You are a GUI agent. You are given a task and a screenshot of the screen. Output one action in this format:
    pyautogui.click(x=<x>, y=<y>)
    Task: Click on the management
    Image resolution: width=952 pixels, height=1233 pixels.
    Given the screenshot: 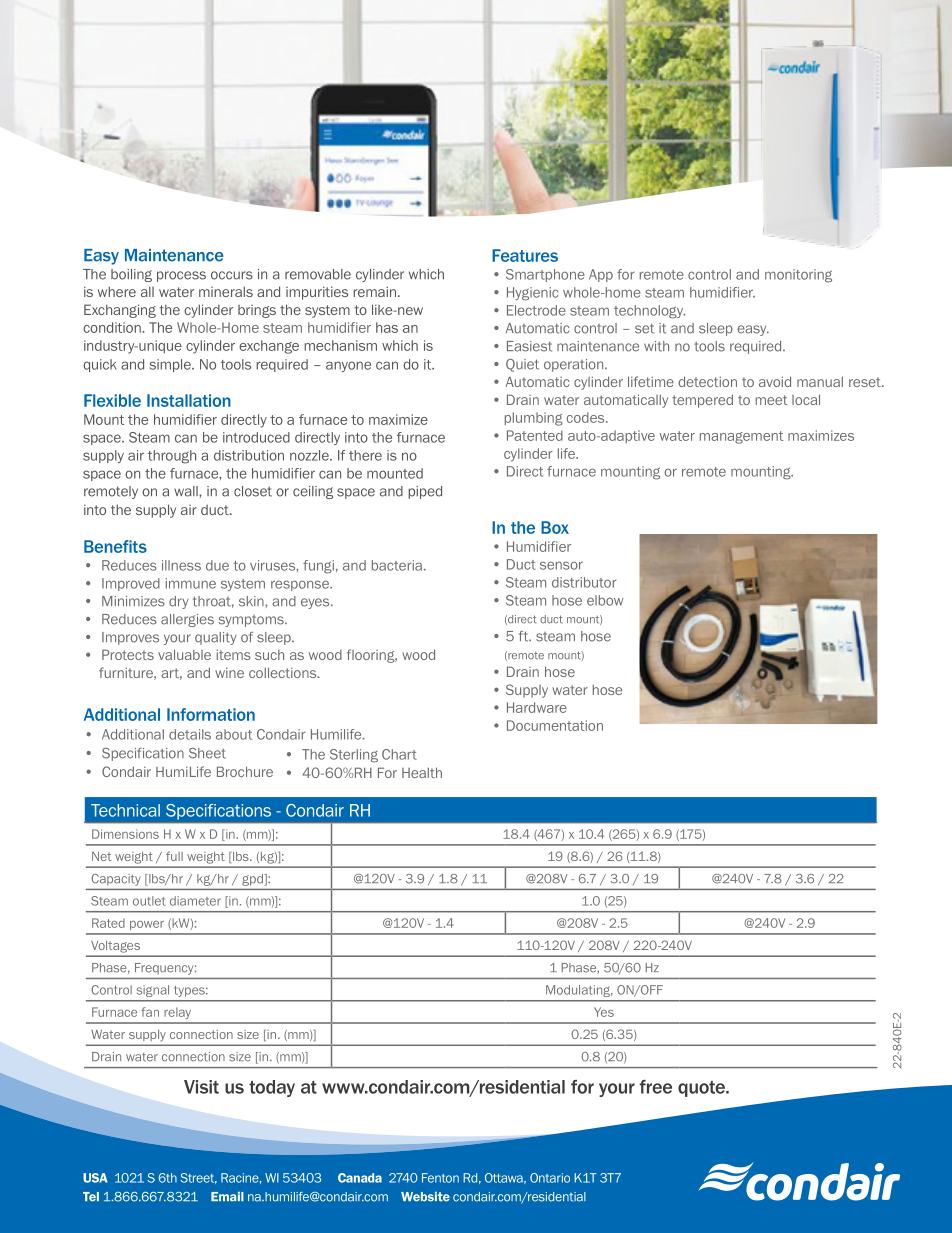 What is the action you would take?
    pyautogui.click(x=742, y=437)
